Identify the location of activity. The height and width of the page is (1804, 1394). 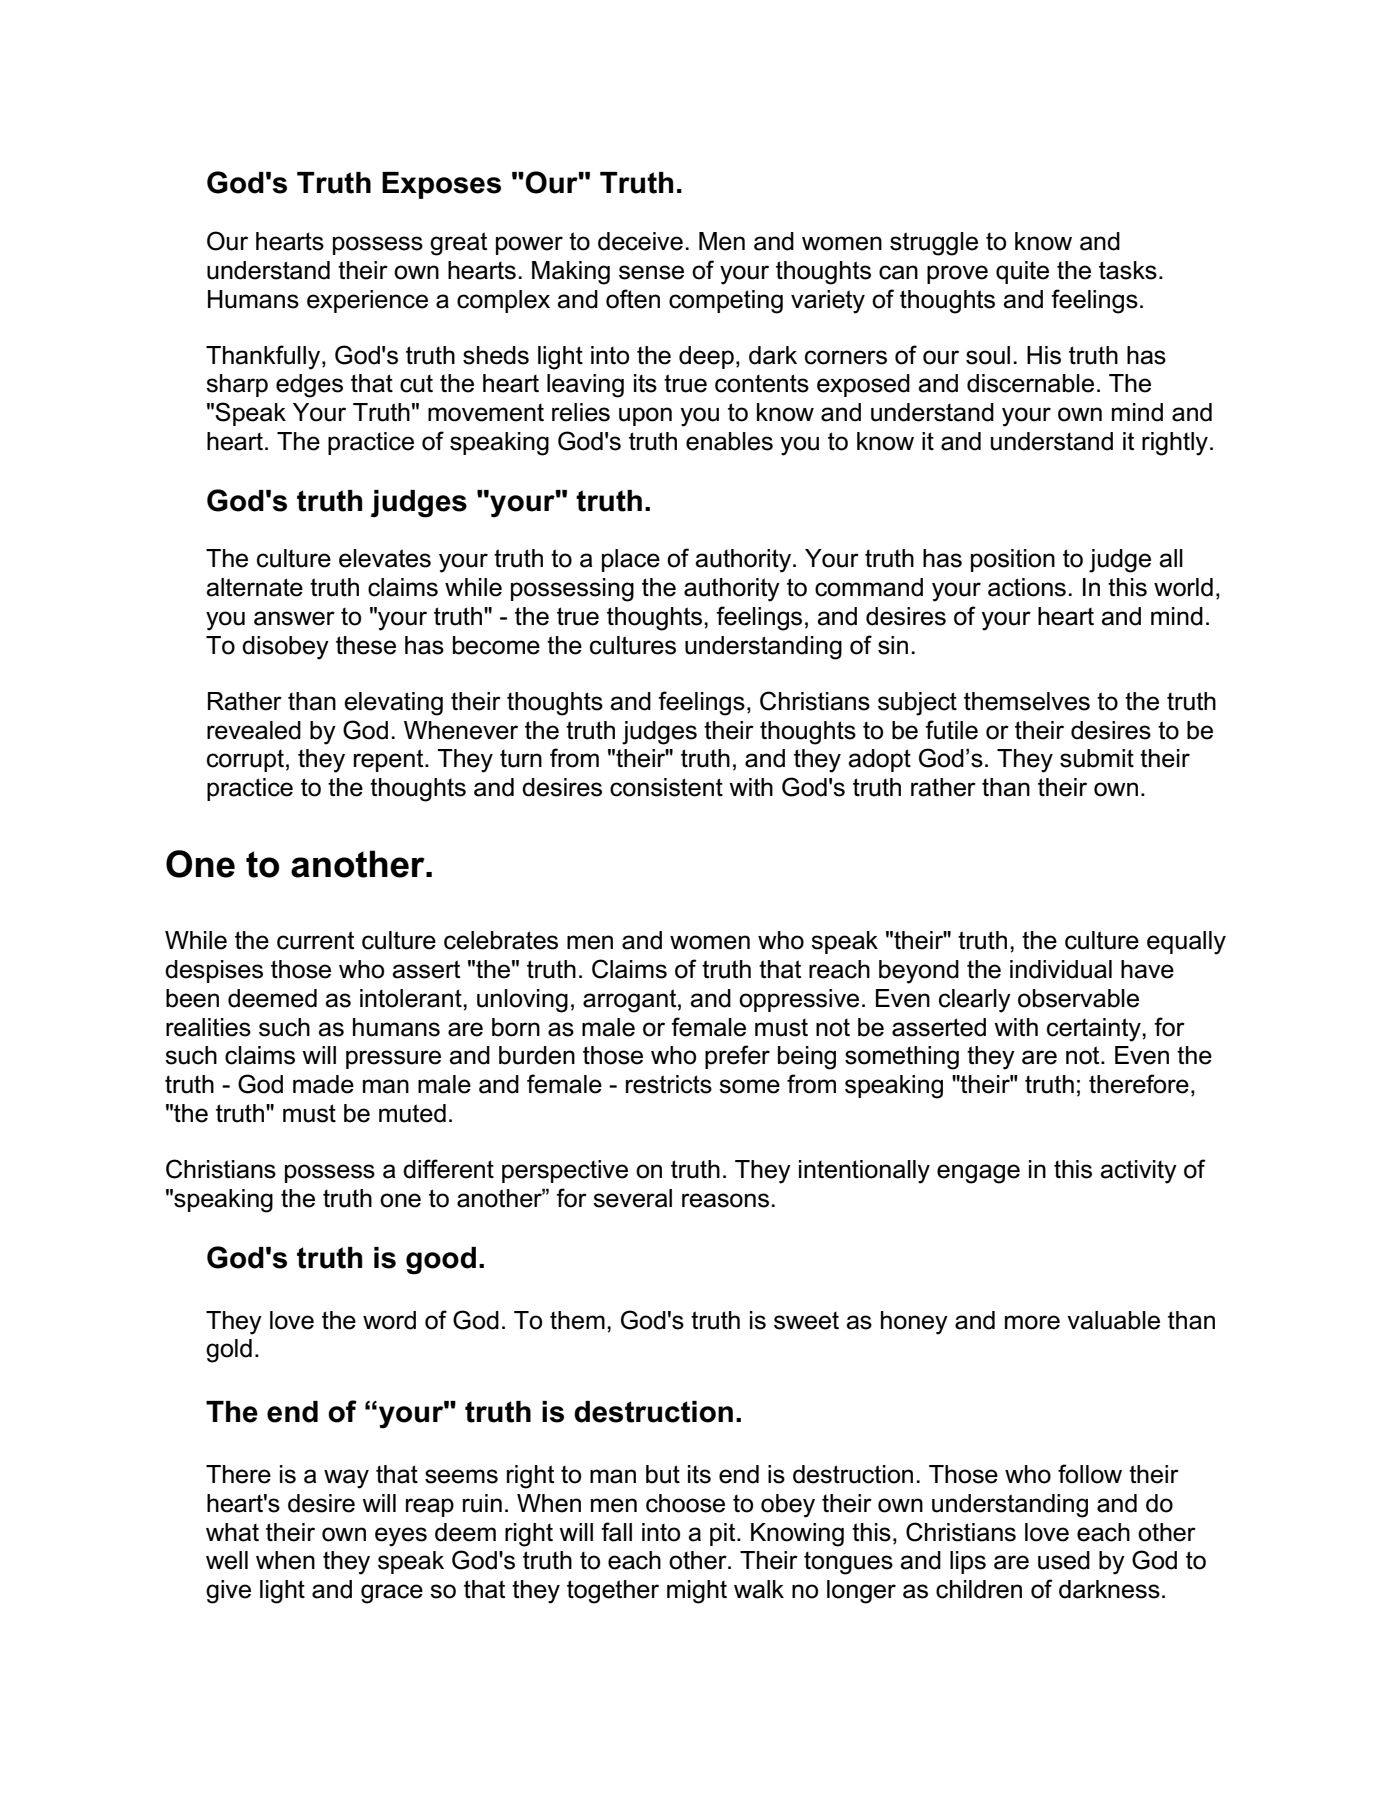
(1138, 1172).
